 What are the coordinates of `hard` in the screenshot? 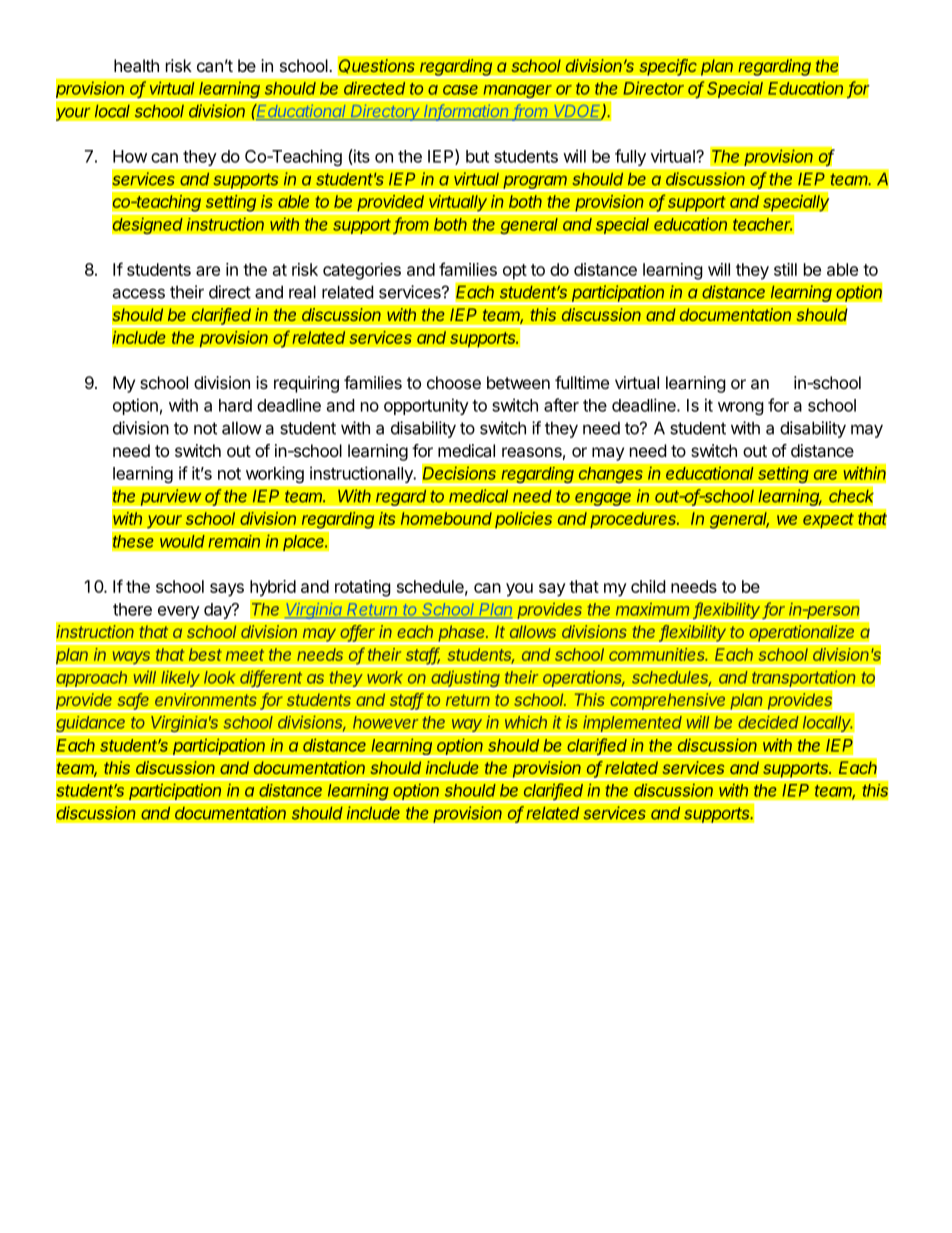 It's located at (235, 405).
